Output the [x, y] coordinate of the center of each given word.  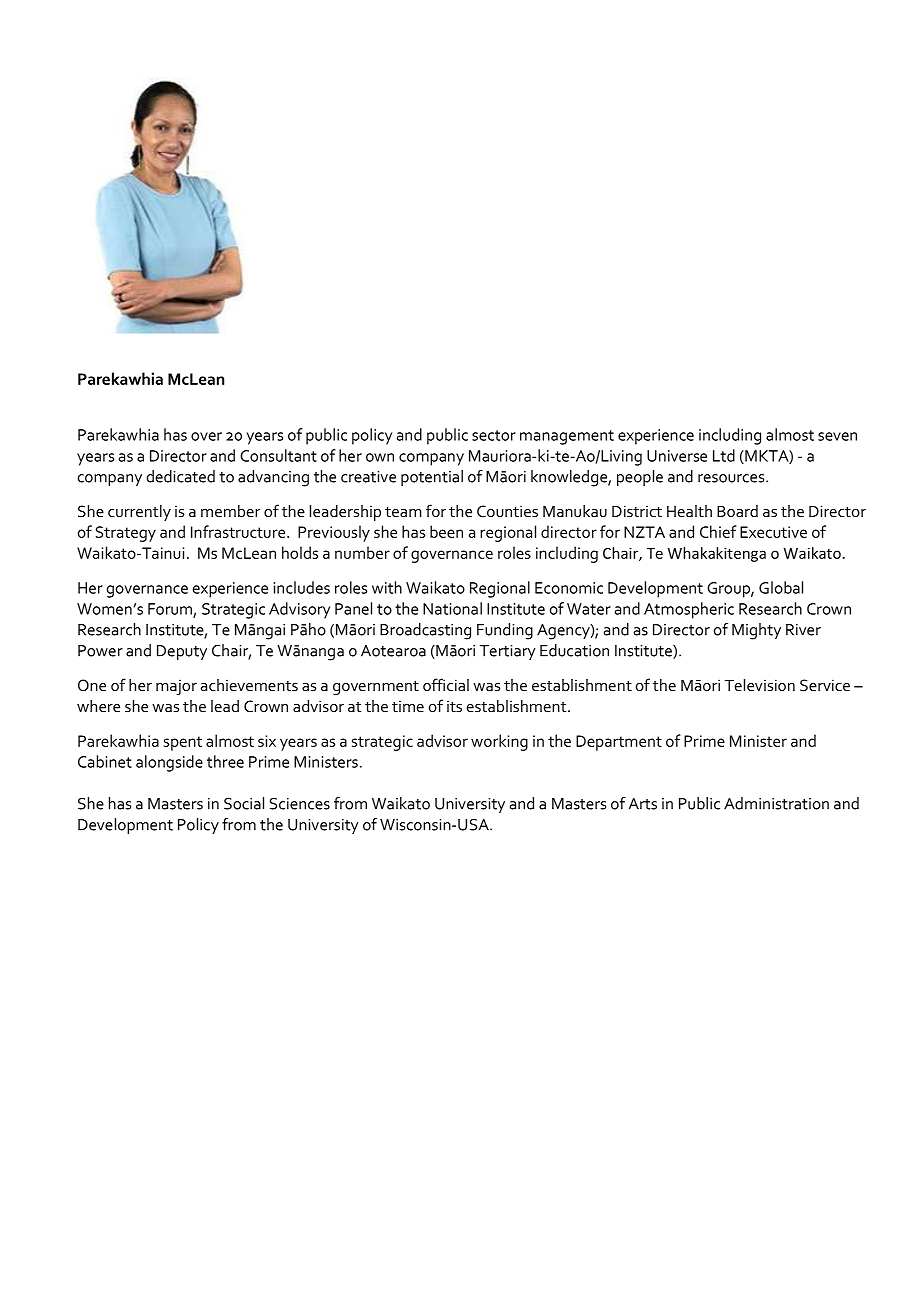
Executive [773, 532]
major [176, 687]
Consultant [278, 455]
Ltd [724, 455]
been [446, 531]
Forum [171, 610]
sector [494, 435]
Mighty [756, 631]
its [454, 706]
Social [244, 803]
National [452, 608]
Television [760, 685]
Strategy [126, 534]
